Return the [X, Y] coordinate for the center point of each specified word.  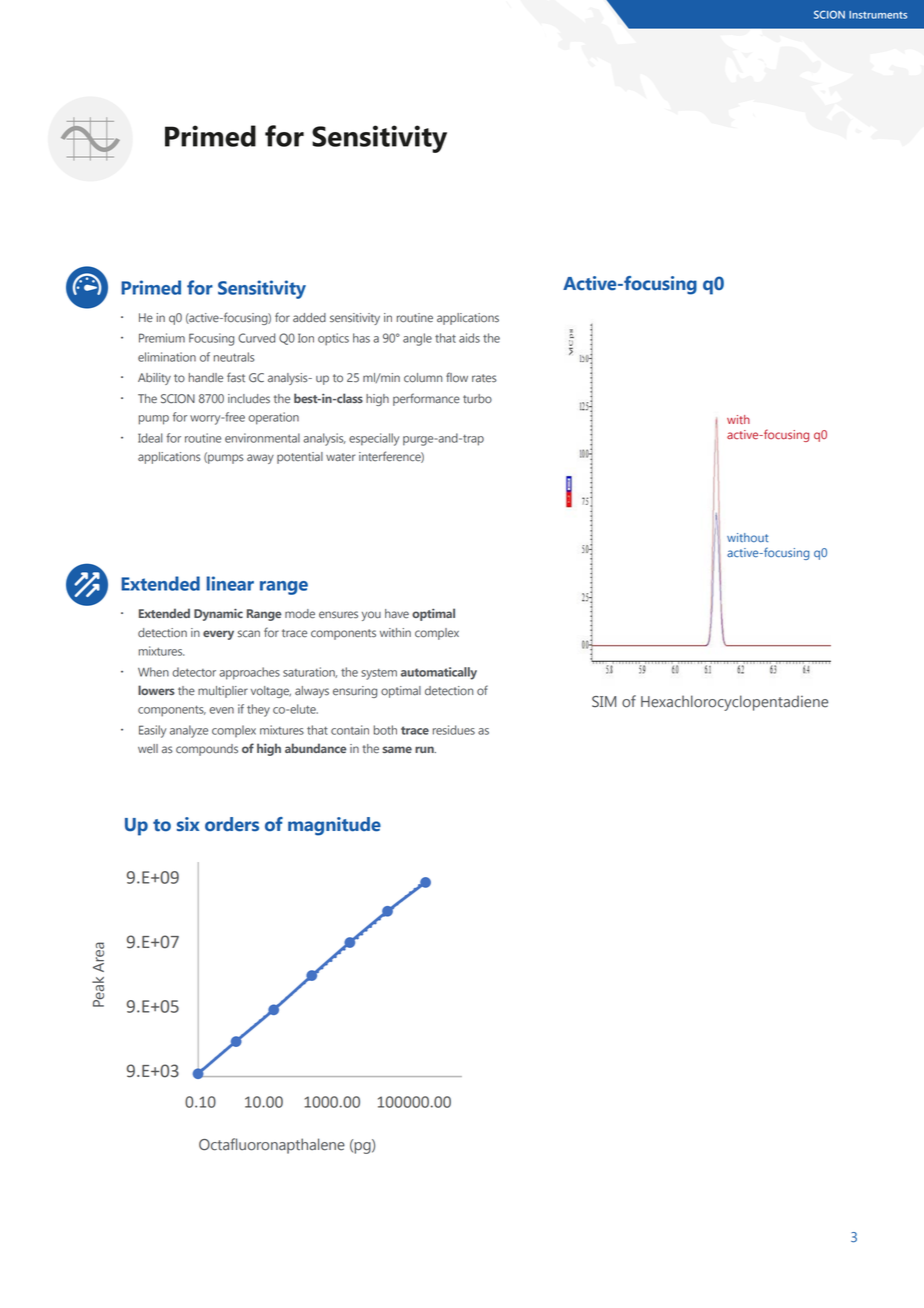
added [309, 318]
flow [457, 377]
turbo [477, 399]
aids [469, 338]
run [425, 749]
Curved [256, 338]
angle [417, 339]
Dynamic [218, 614]
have [397, 614]
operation [273, 418]
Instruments [878, 15]
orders [232, 824]
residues [454, 730]
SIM [604, 701]
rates [484, 378]
